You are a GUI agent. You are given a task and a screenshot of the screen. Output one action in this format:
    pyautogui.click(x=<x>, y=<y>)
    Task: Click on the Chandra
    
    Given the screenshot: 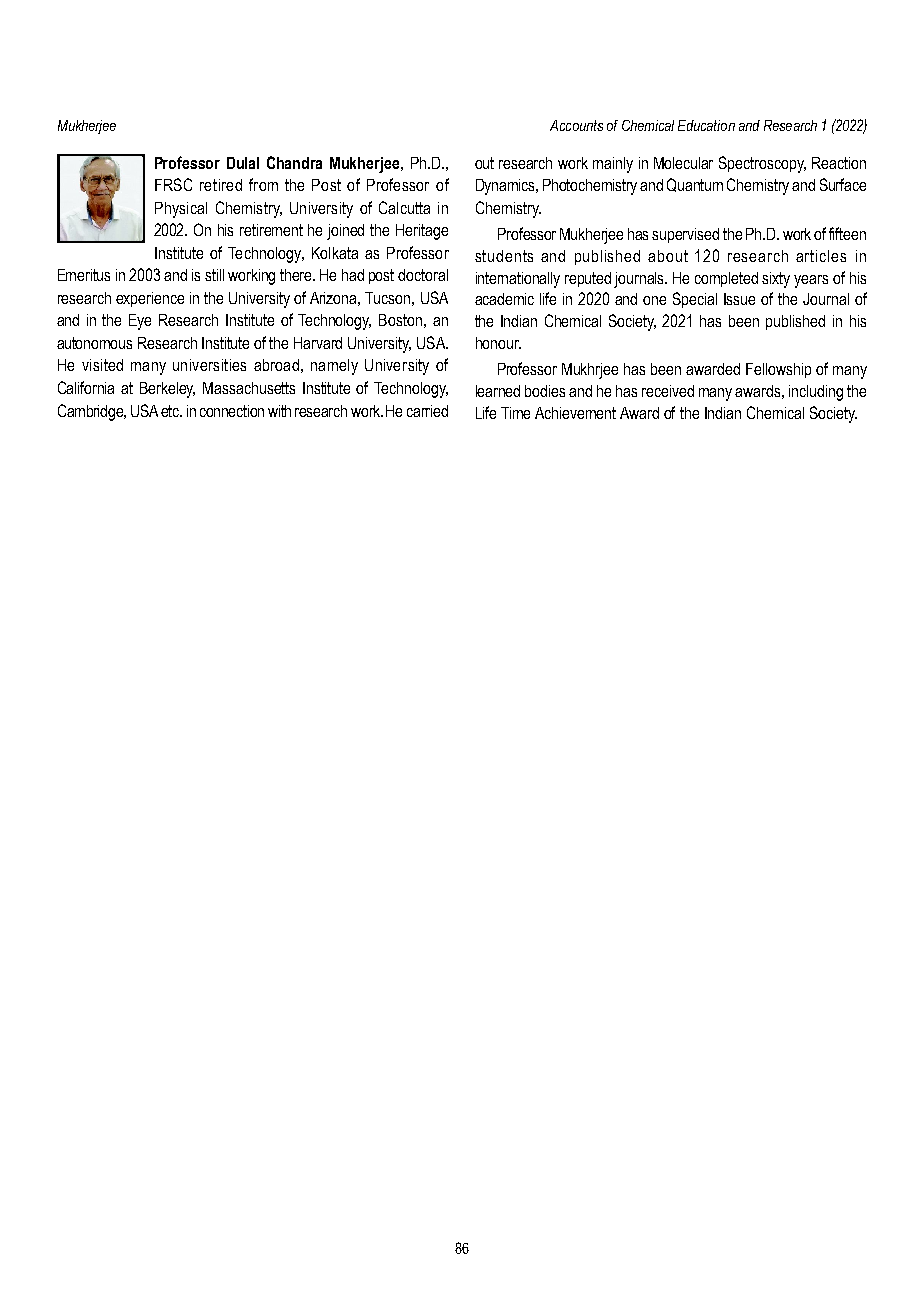 What is the action you would take?
    pyautogui.click(x=294, y=162)
